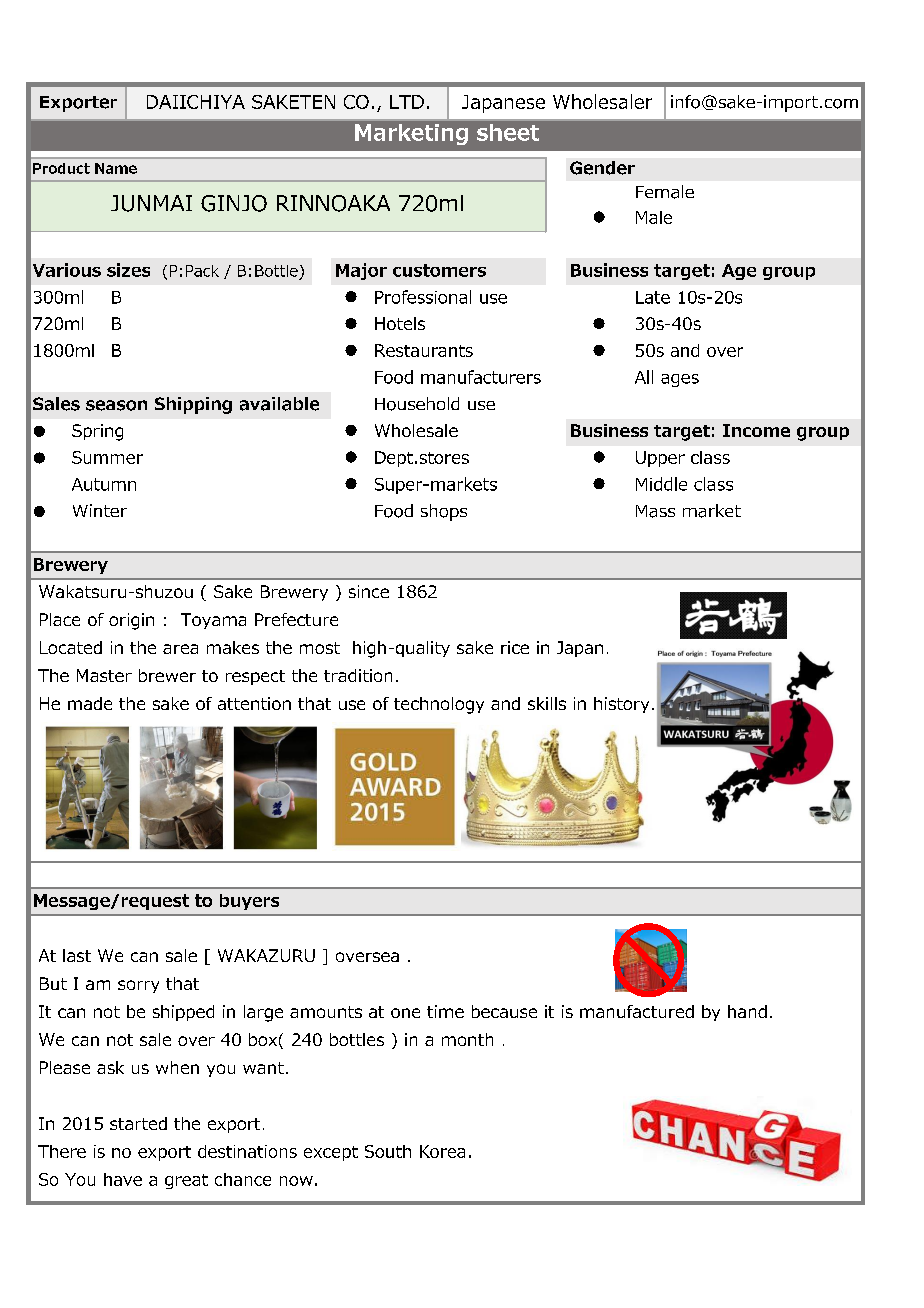  Describe the element at coordinates (621, 705) in the screenshot. I see `history` at that location.
